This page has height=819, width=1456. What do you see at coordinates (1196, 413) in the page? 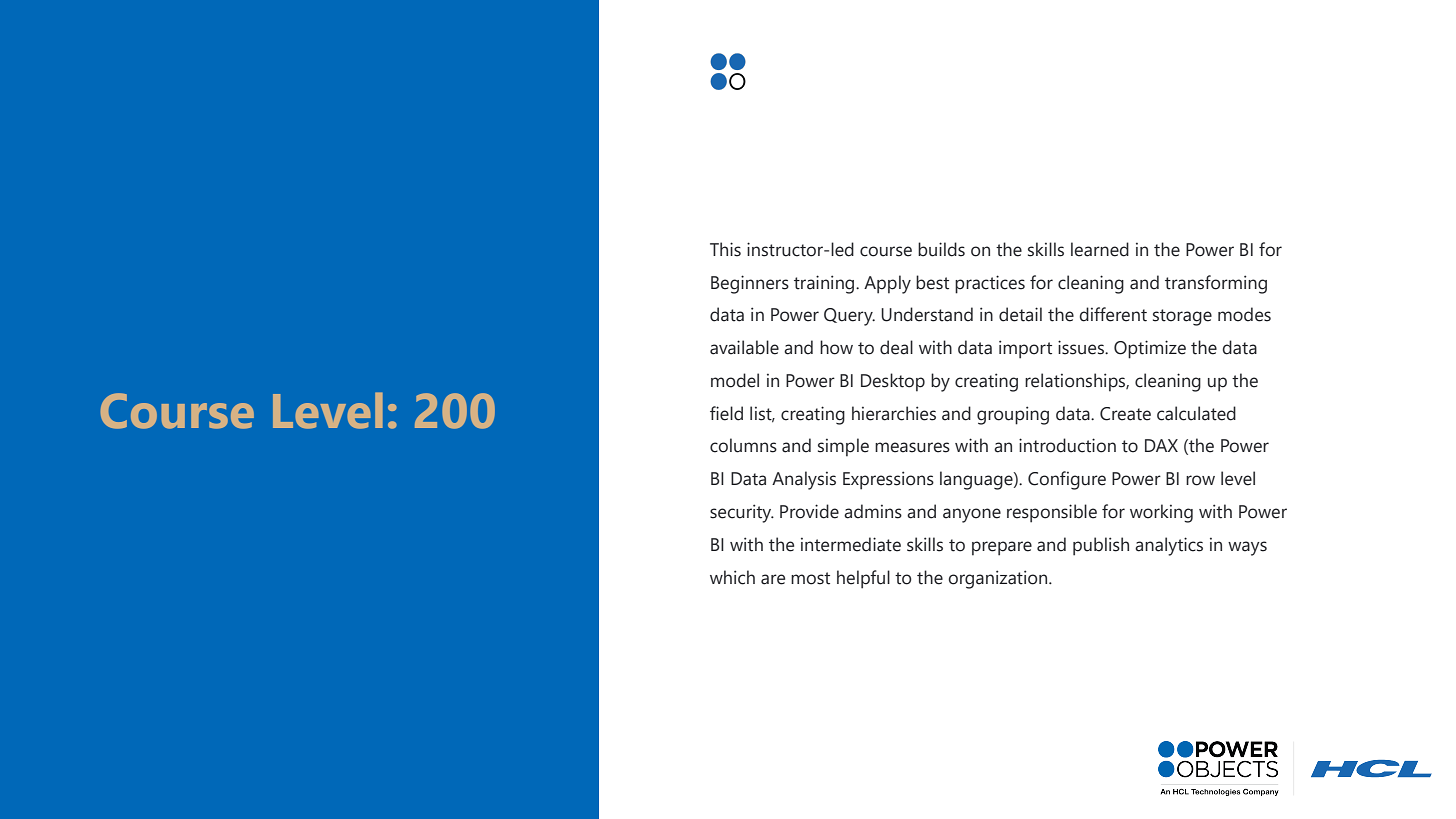
I see `calculated` at bounding box center [1196, 413].
